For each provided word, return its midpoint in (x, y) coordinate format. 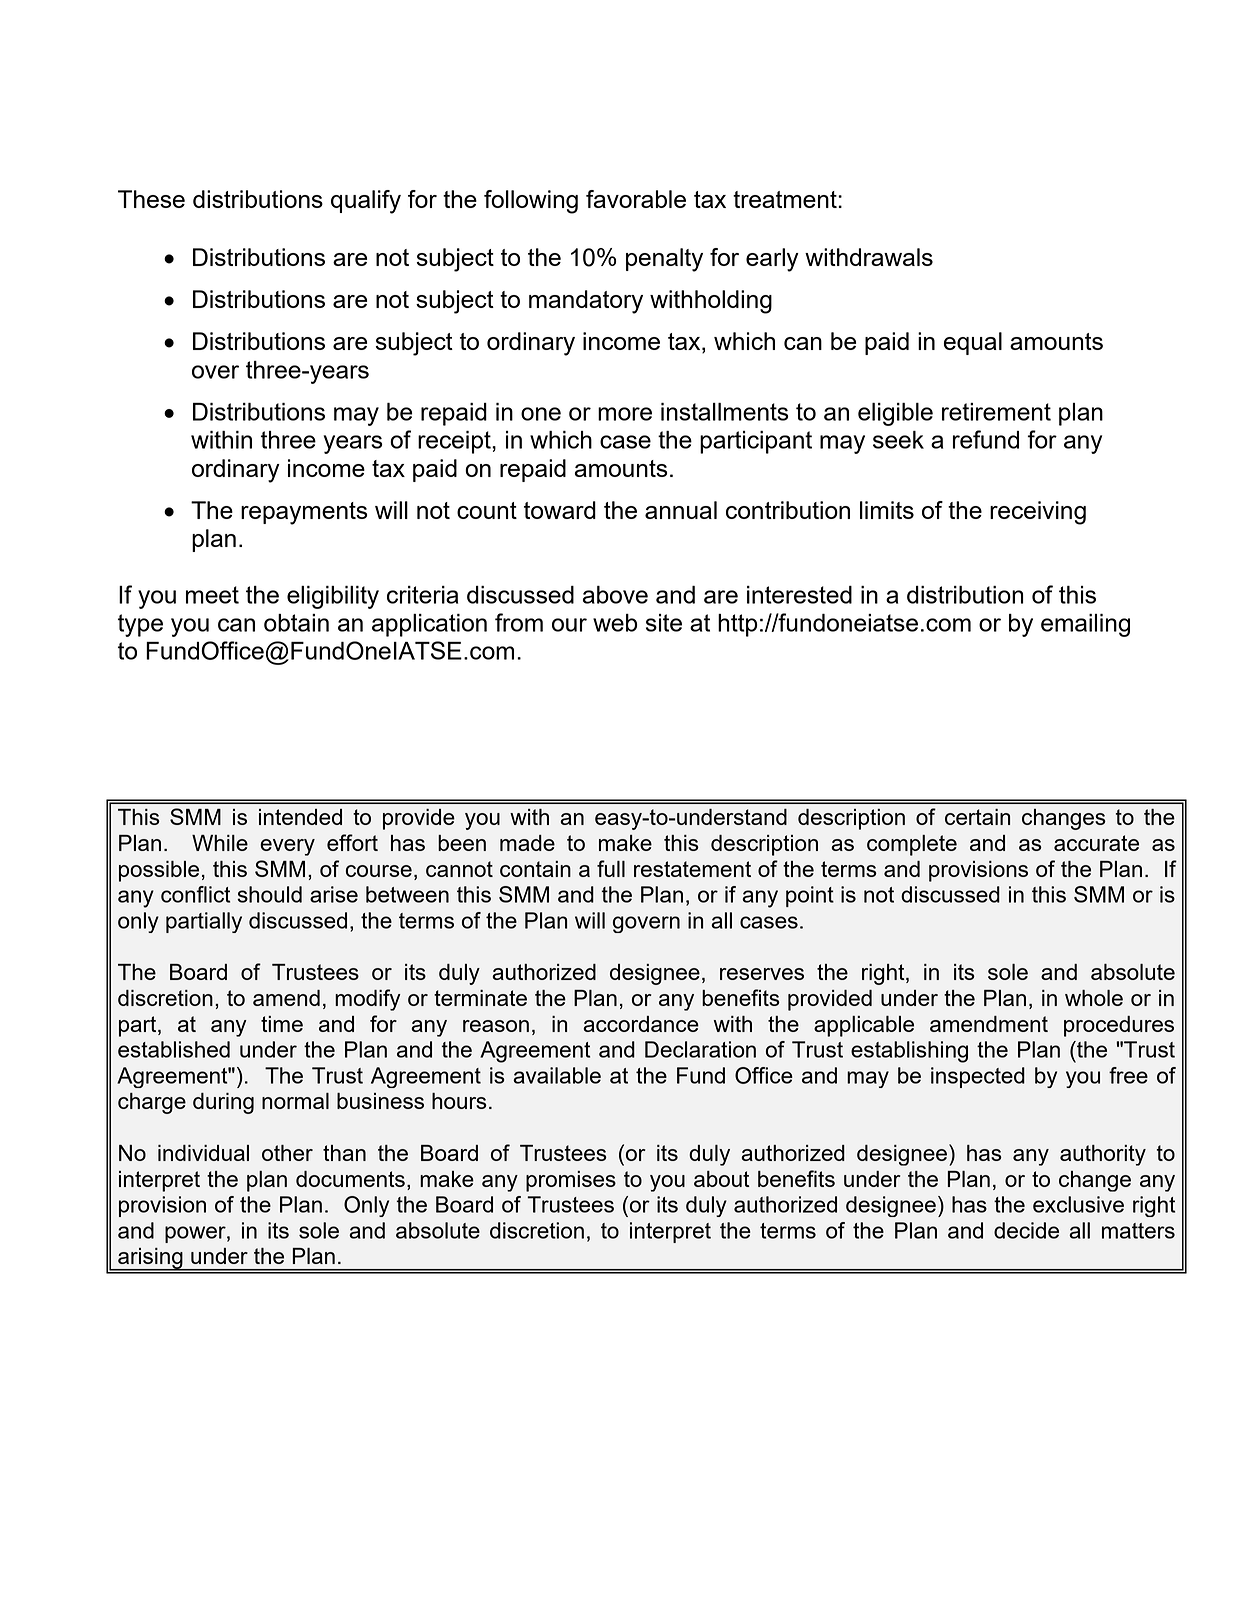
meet (212, 595)
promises (571, 1181)
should (269, 894)
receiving (1038, 513)
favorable (636, 199)
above (615, 595)
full (611, 868)
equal (973, 343)
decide (1026, 1230)
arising (150, 1259)
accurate (1096, 843)
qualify (366, 202)
